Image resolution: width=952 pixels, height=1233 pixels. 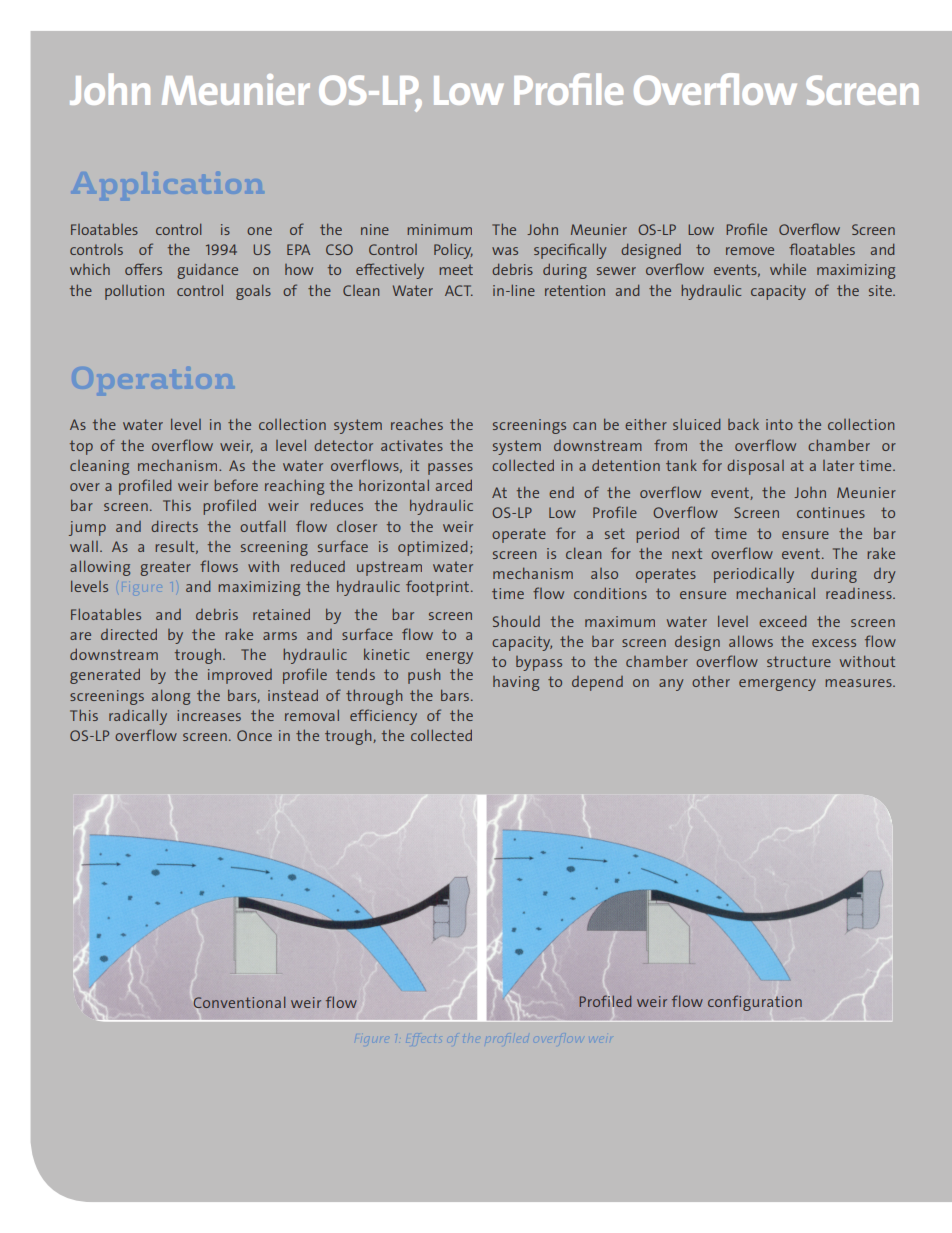 What do you see at coordinates (236, 485) in the page?
I see `before` at bounding box center [236, 485].
